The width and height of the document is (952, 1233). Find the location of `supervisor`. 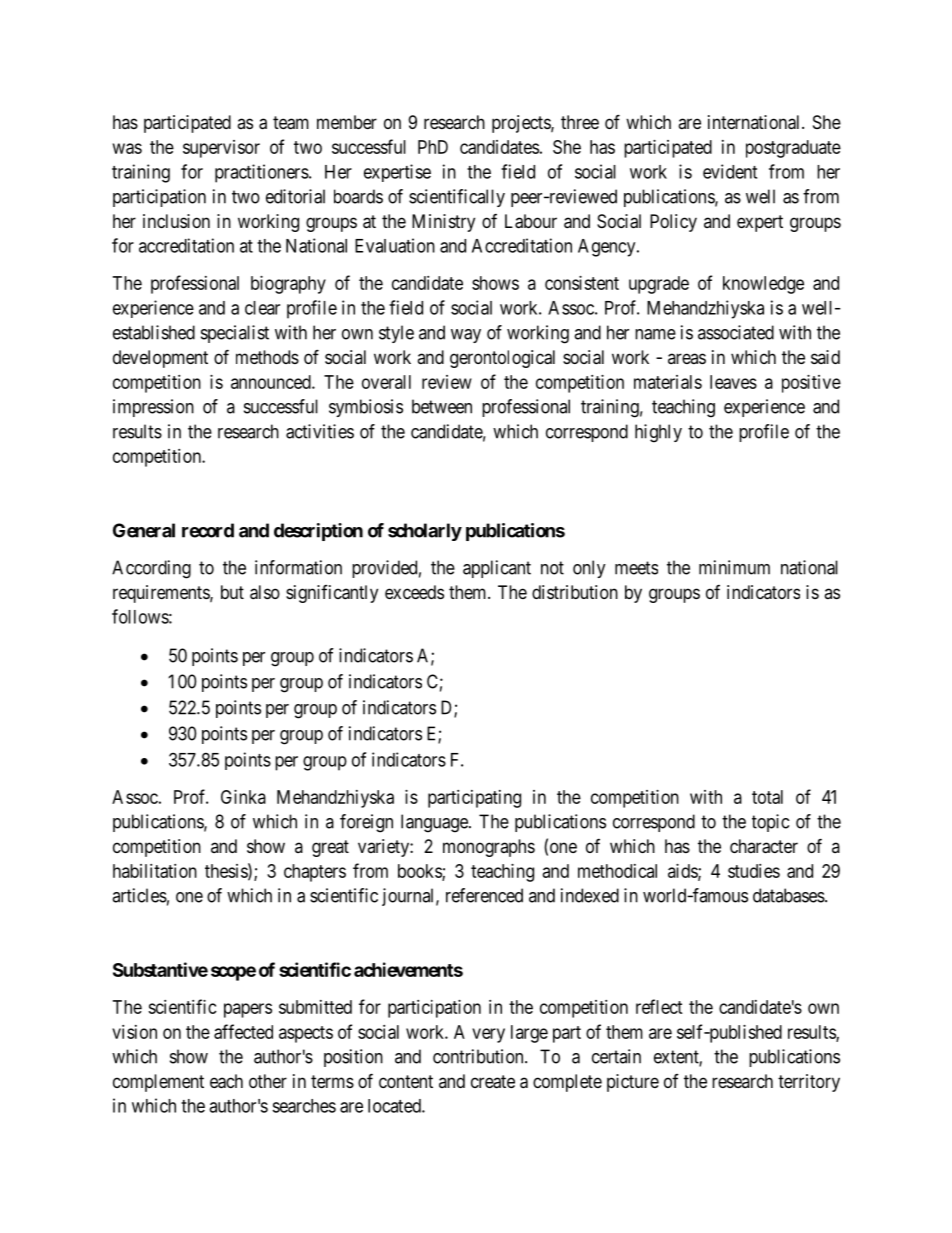

supervisor is located at coordinates (221, 149).
